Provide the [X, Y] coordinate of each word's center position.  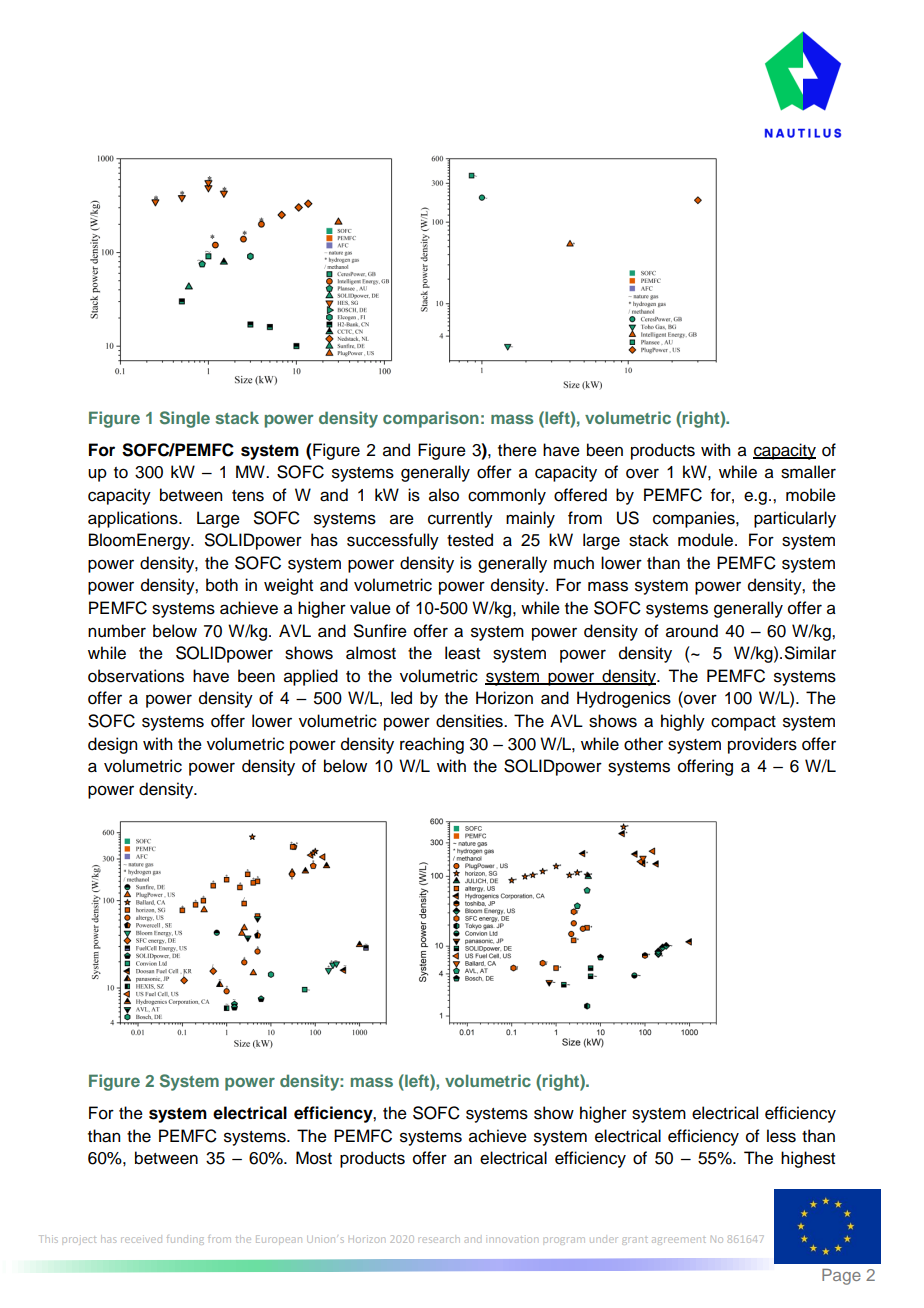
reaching [432, 745]
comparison [431, 419]
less [781, 1136]
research [440, 1240]
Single [185, 419]
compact [743, 723]
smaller [808, 472]
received [141, 1239]
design [112, 745]
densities [470, 721]
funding [185, 1240]
